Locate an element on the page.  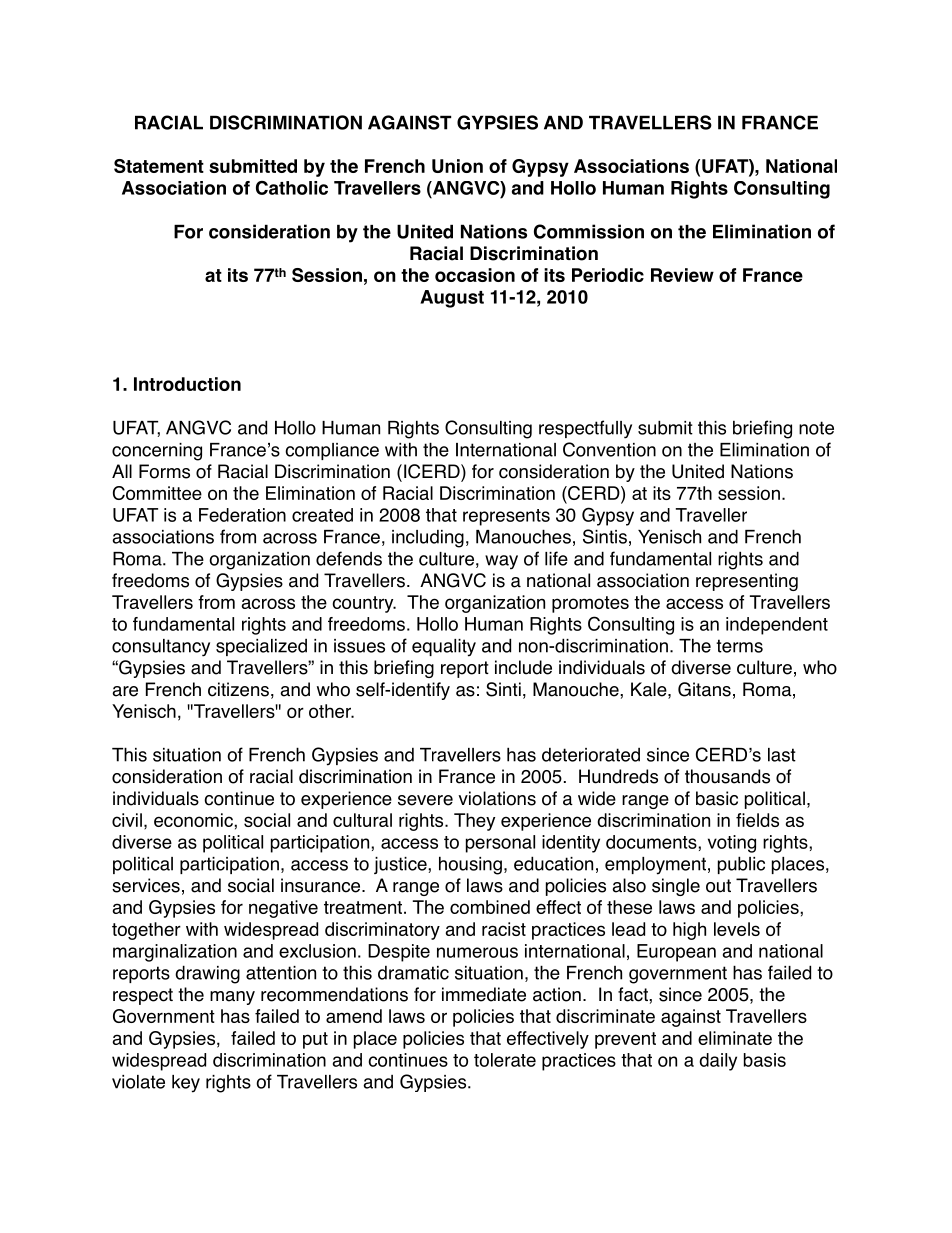
tolerate is located at coordinates (505, 1060).
